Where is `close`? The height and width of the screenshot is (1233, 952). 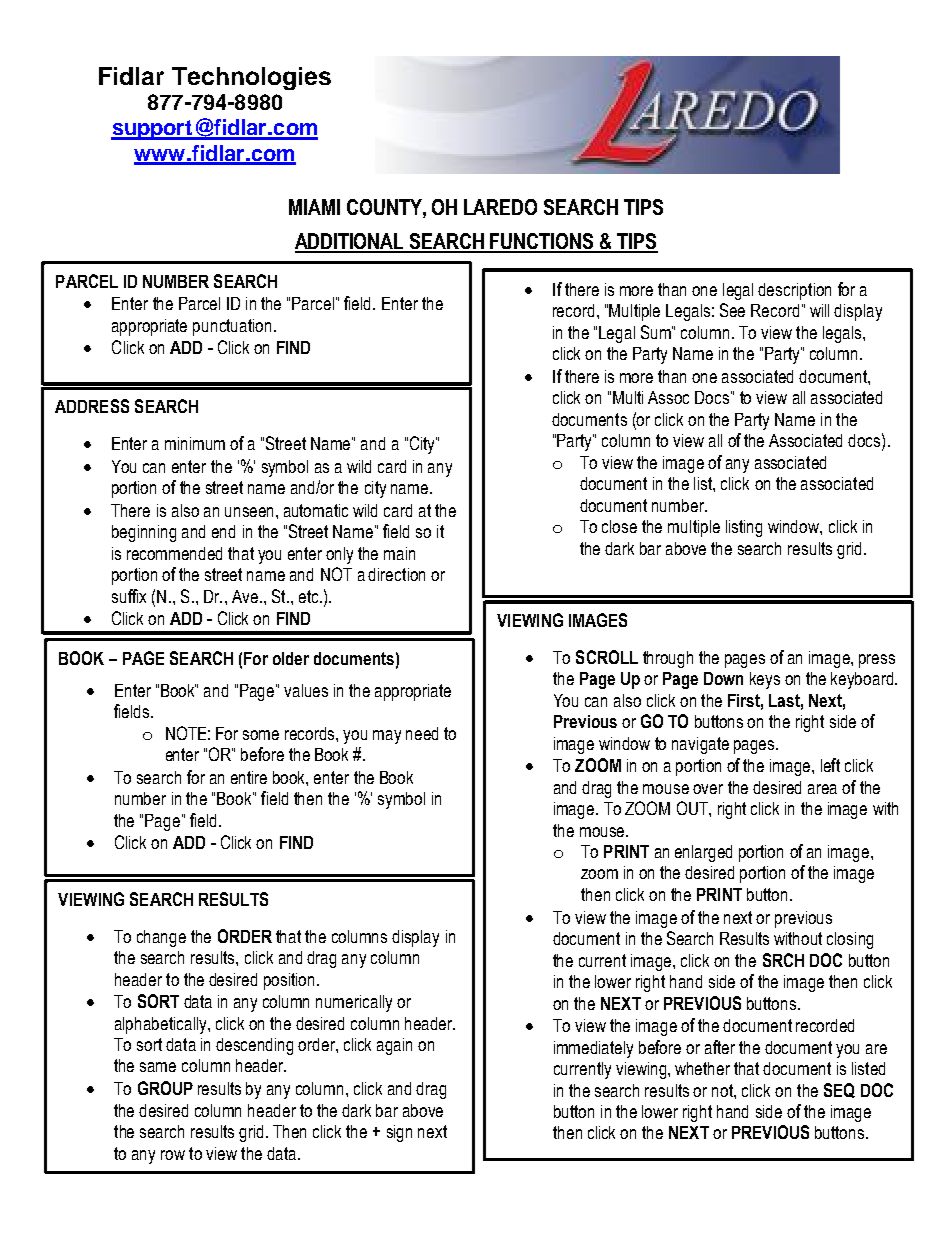
close is located at coordinates (619, 526).
